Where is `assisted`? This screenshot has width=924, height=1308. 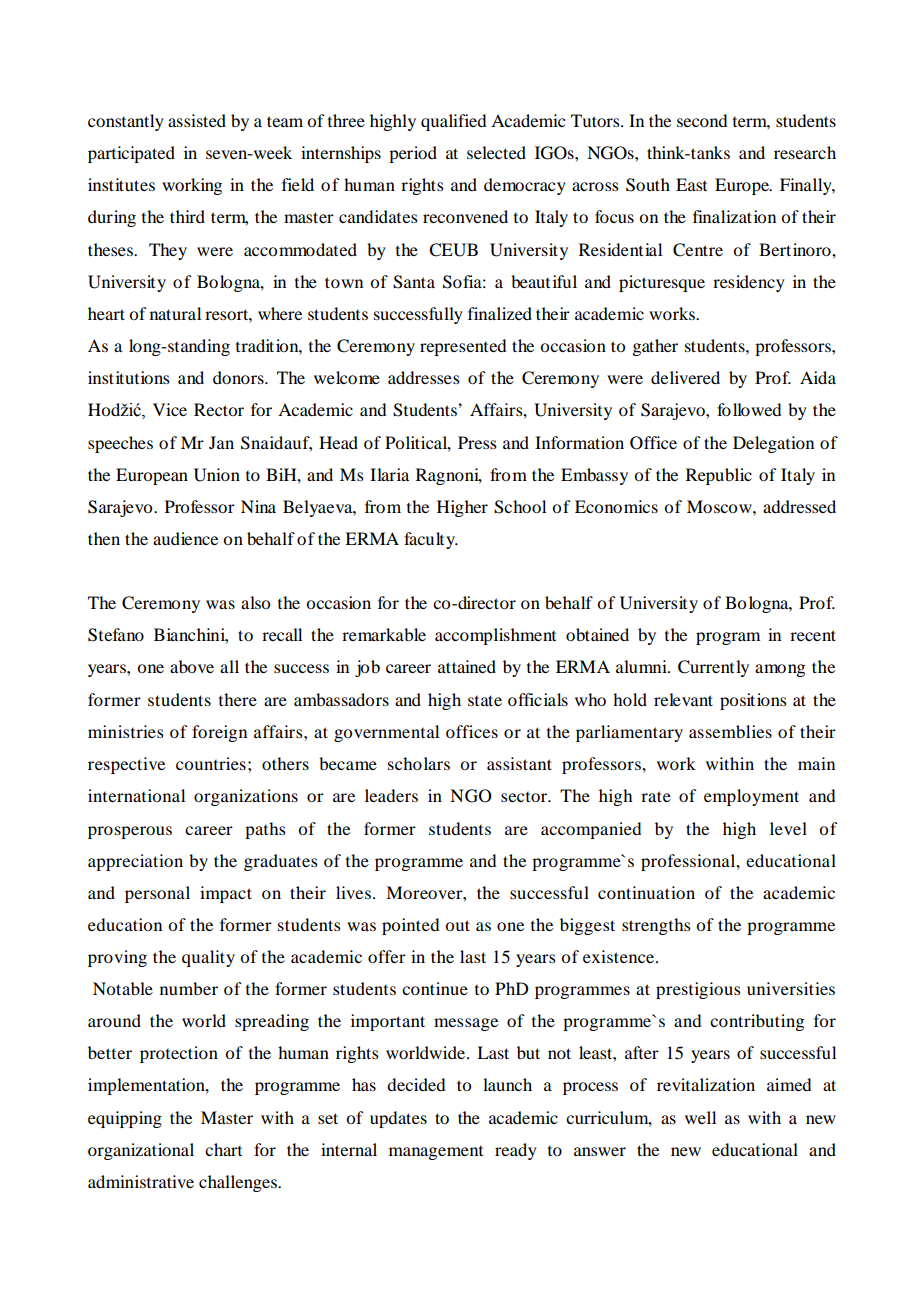 assisted is located at coordinates (197, 120).
